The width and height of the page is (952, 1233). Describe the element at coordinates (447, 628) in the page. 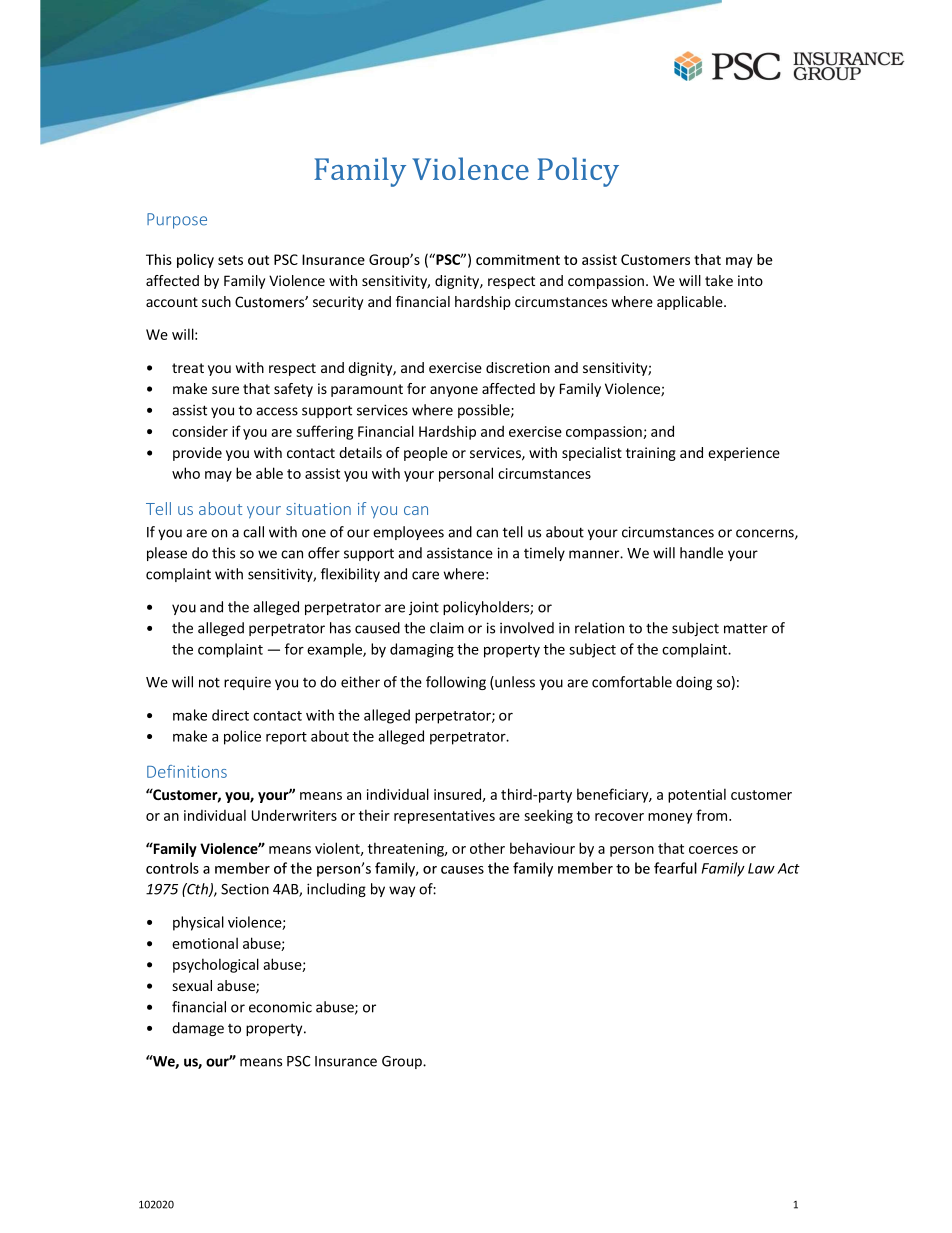

I see `claim` at that location.
